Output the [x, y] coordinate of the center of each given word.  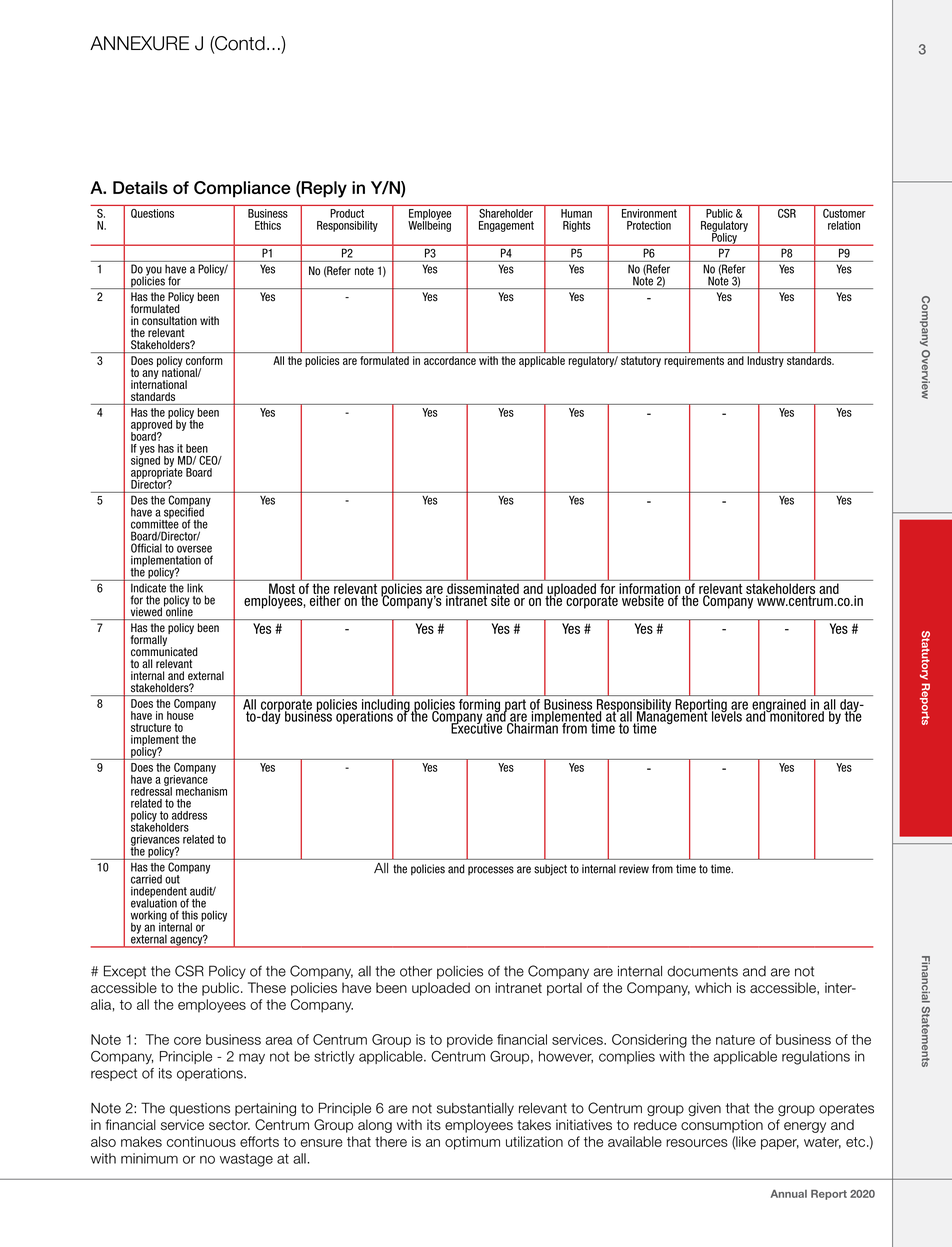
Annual [788, 1194]
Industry [765, 361]
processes [491, 870]
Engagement [506, 226]
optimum [472, 1143]
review [634, 869]
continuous [201, 1141]
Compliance [242, 189]
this [190, 915]
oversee [194, 549]
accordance [450, 360]
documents [702, 971]
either [325, 599]
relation [844, 225]
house [181, 714]
